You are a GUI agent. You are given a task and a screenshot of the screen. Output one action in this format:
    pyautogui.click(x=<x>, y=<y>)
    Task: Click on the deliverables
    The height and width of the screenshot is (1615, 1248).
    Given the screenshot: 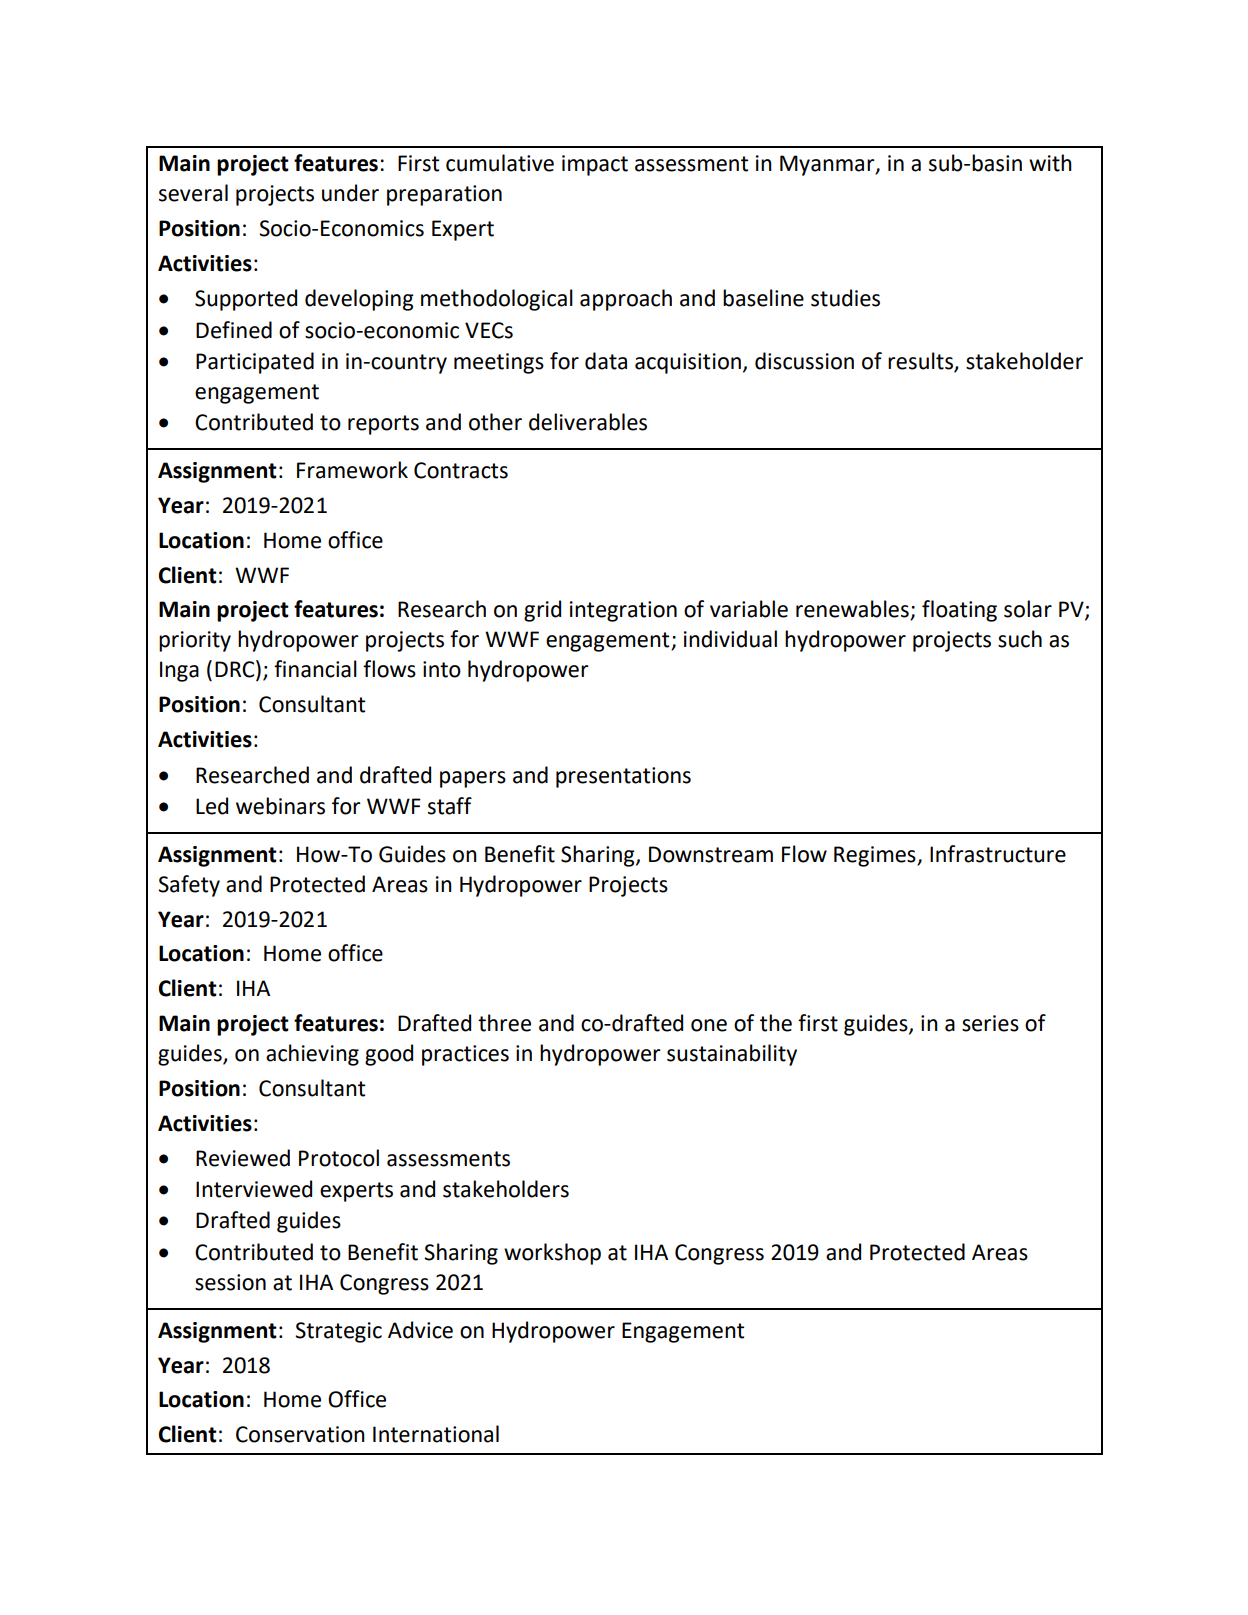 What is the action you would take?
    pyautogui.click(x=588, y=422)
